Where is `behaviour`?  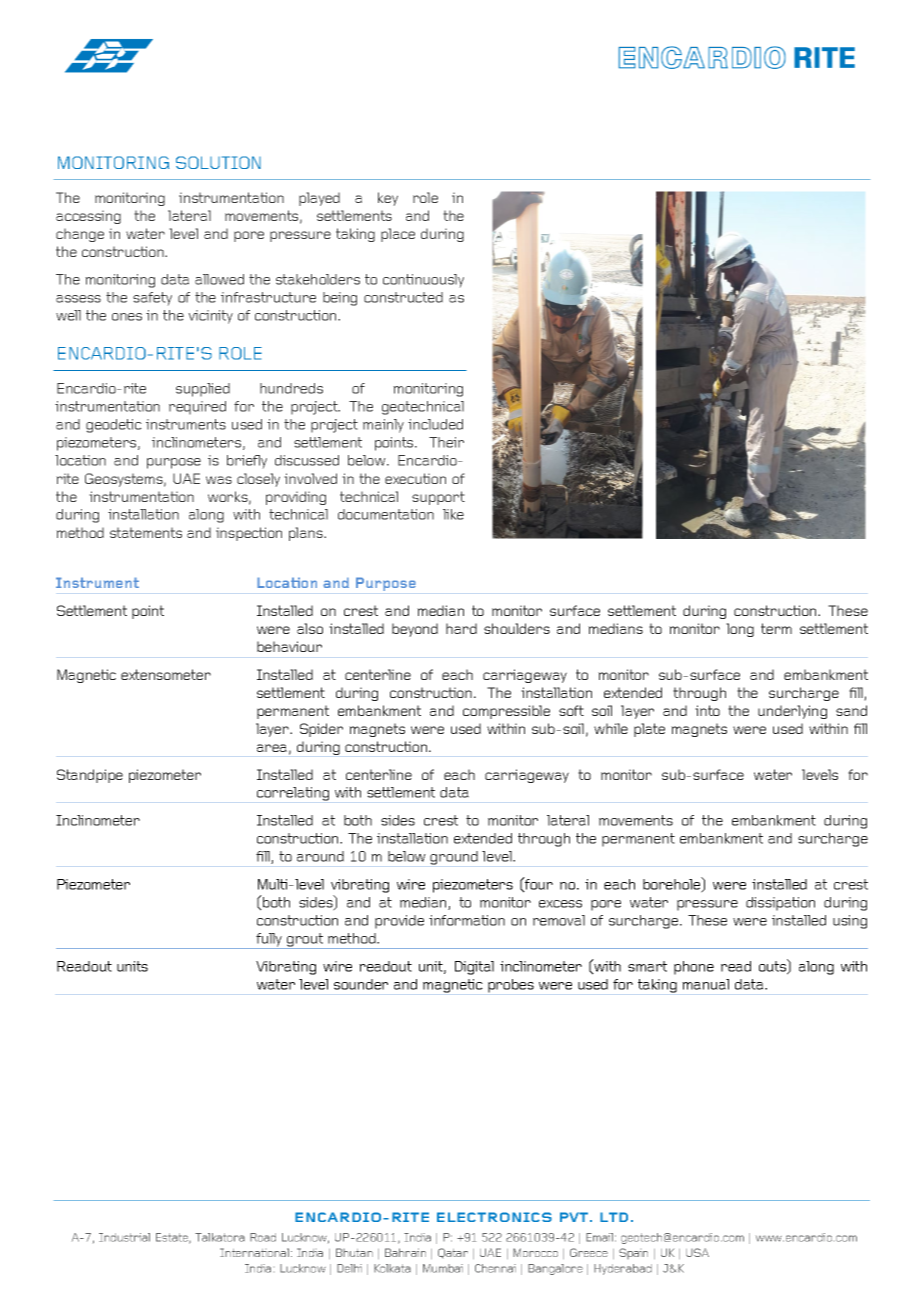
behaviour is located at coordinates (289, 646).
